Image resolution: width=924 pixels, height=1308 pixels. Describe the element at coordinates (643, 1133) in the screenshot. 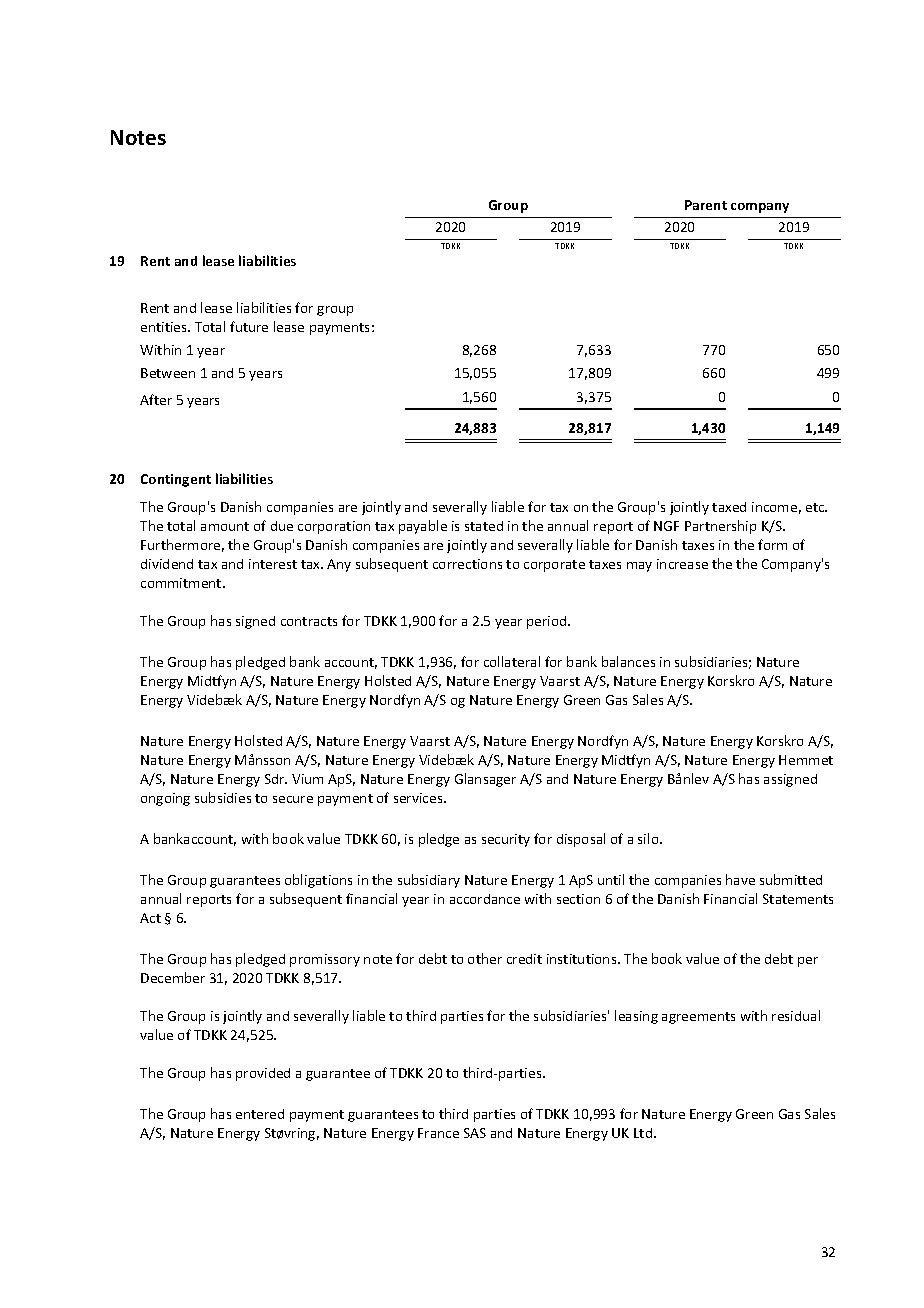

I see `Ltd` at that location.
